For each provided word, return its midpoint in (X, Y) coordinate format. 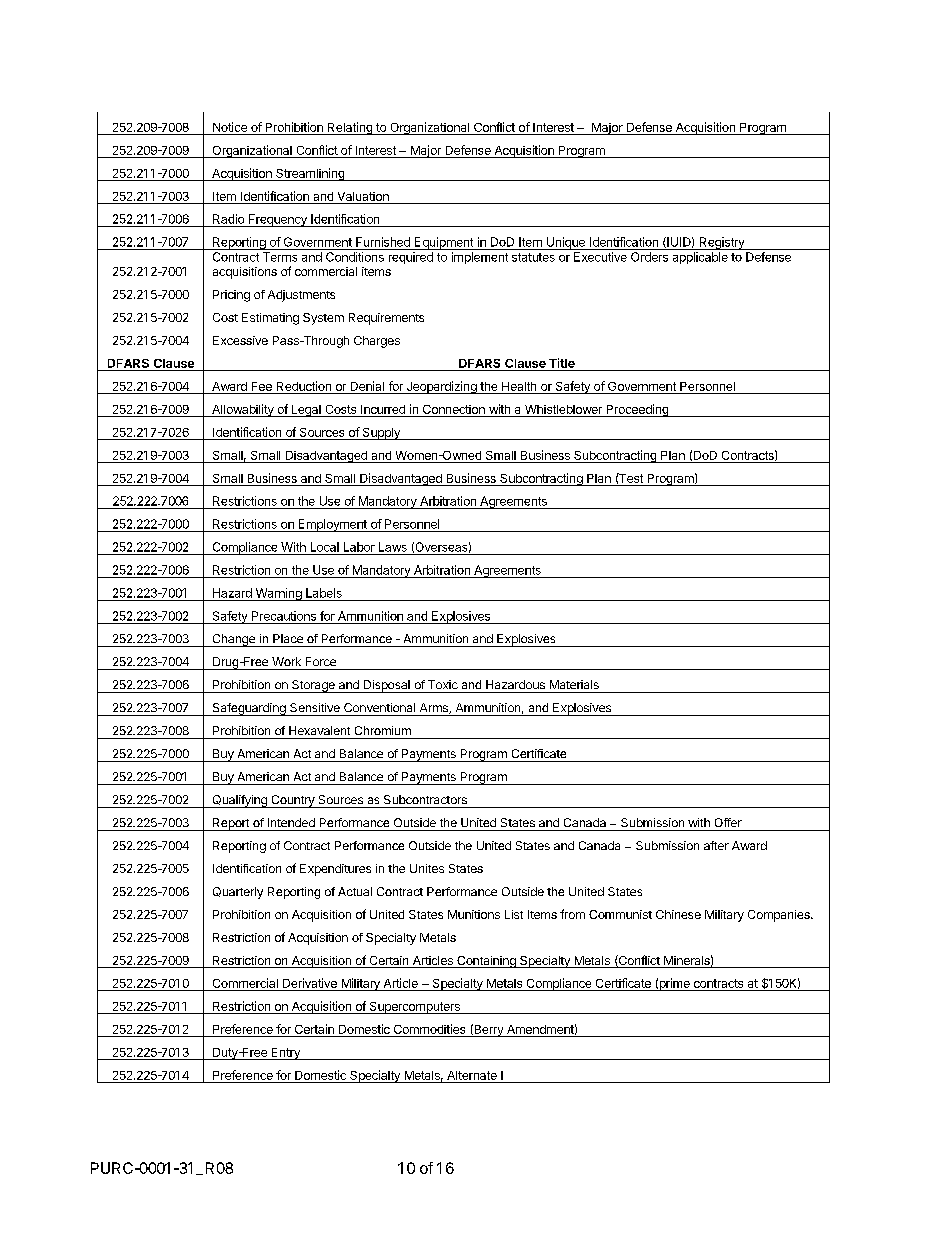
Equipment (443, 243)
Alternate (472, 1075)
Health (519, 386)
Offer (728, 822)
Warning (278, 594)
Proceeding (637, 410)
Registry (722, 243)
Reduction (304, 386)
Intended (291, 822)
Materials (574, 684)
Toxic (443, 684)
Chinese (678, 914)
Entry (285, 1054)
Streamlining (310, 174)
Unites (427, 868)
